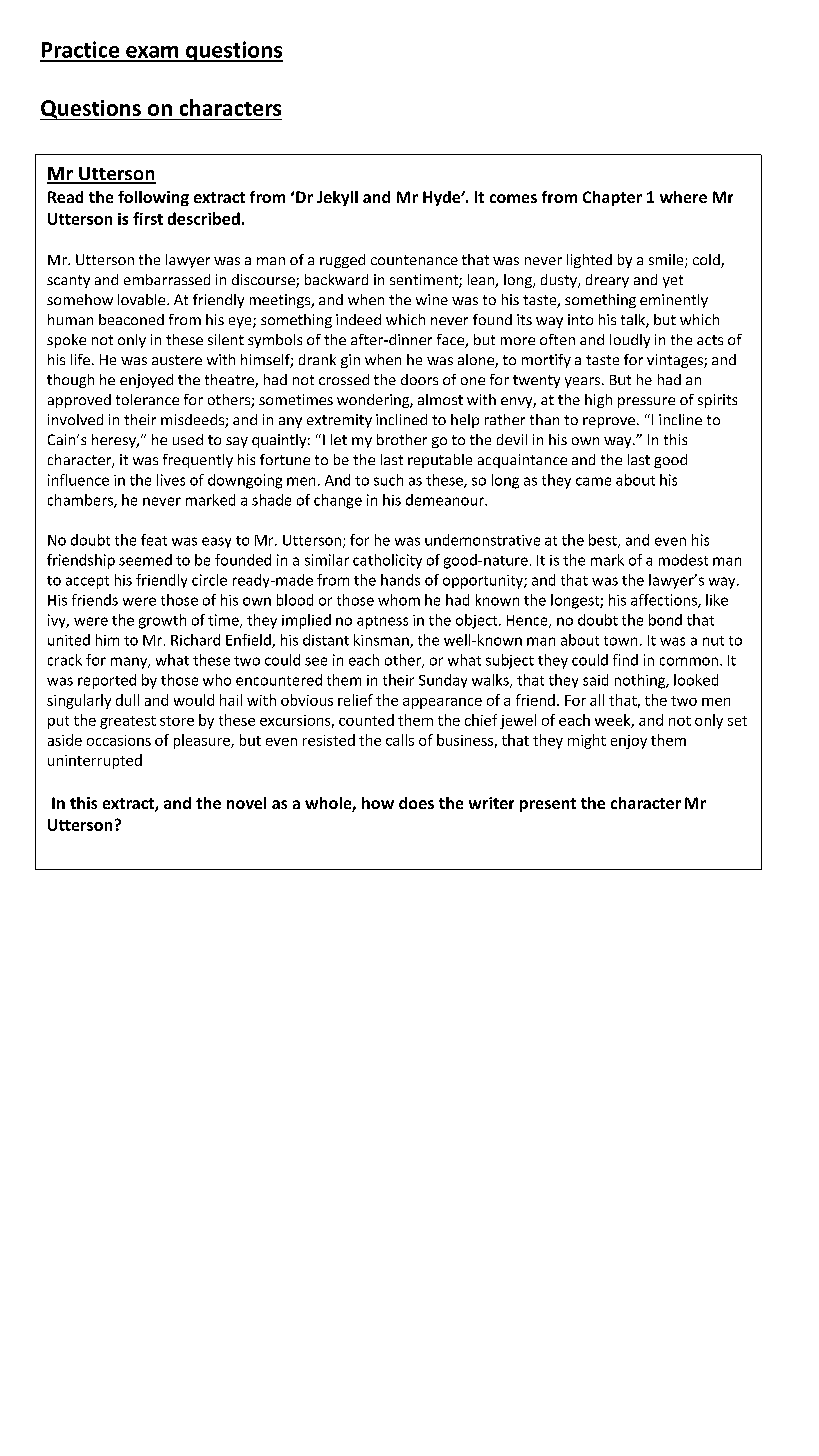 Image resolution: width=819 pixels, height=1456 pixels. What do you see at coordinates (443, 198) in the screenshot?
I see `Hyde` at bounding box center [443, 198].
